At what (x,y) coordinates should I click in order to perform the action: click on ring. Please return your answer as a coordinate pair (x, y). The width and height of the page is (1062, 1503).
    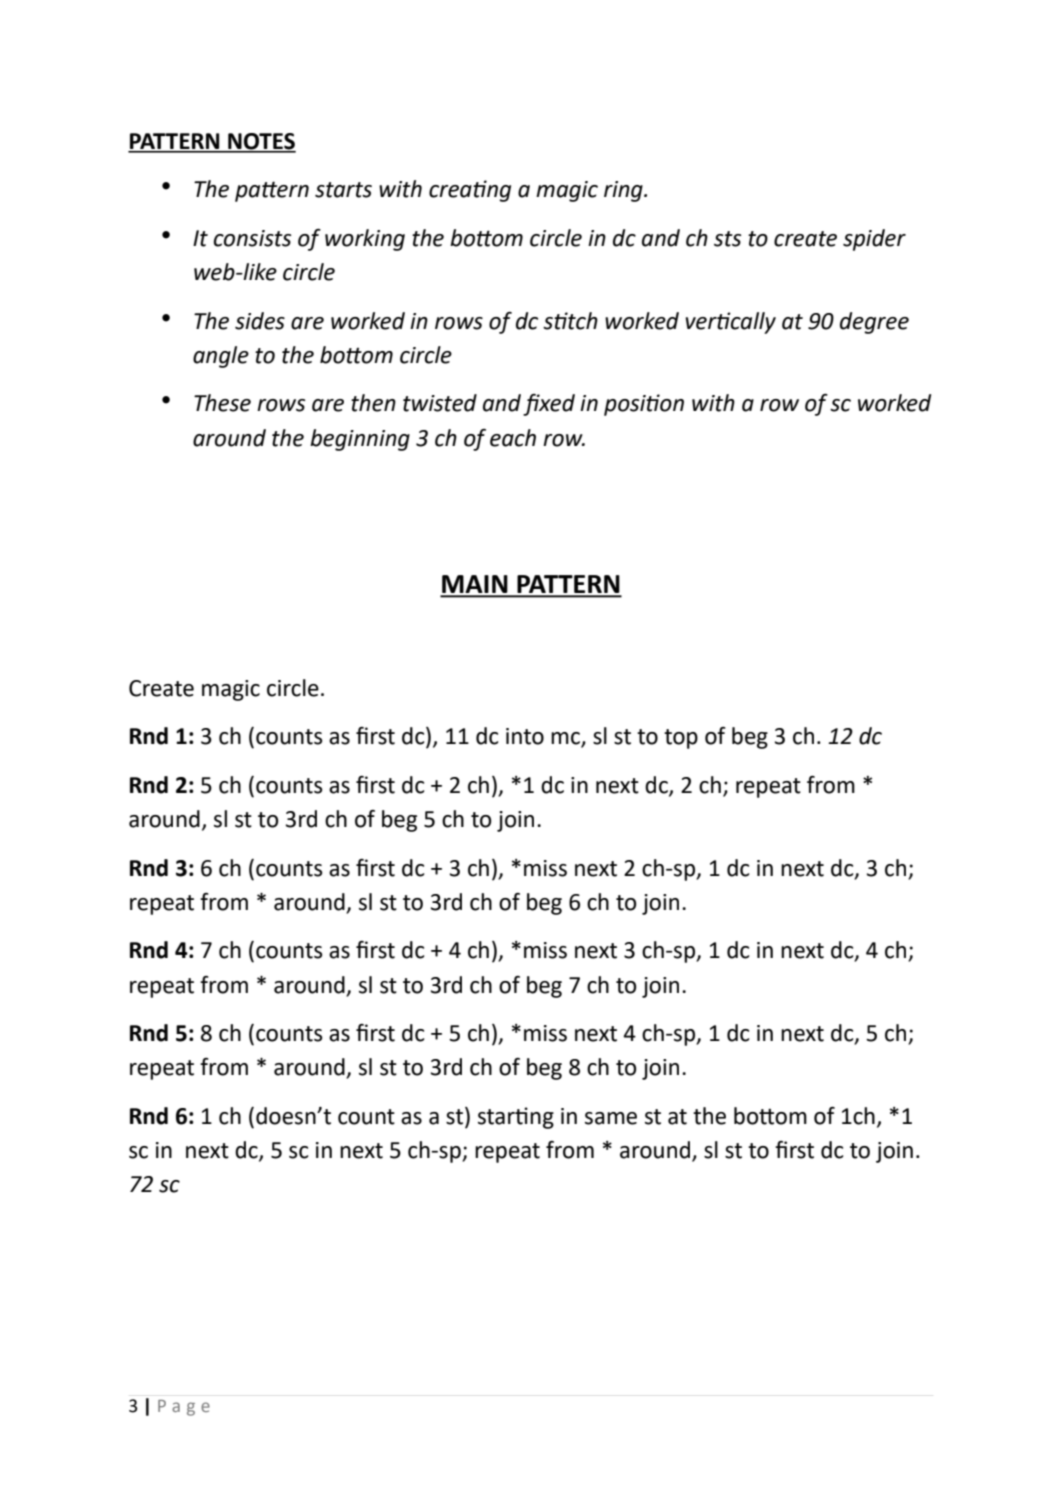
    Looking at the image, I should click on (624, 191).
